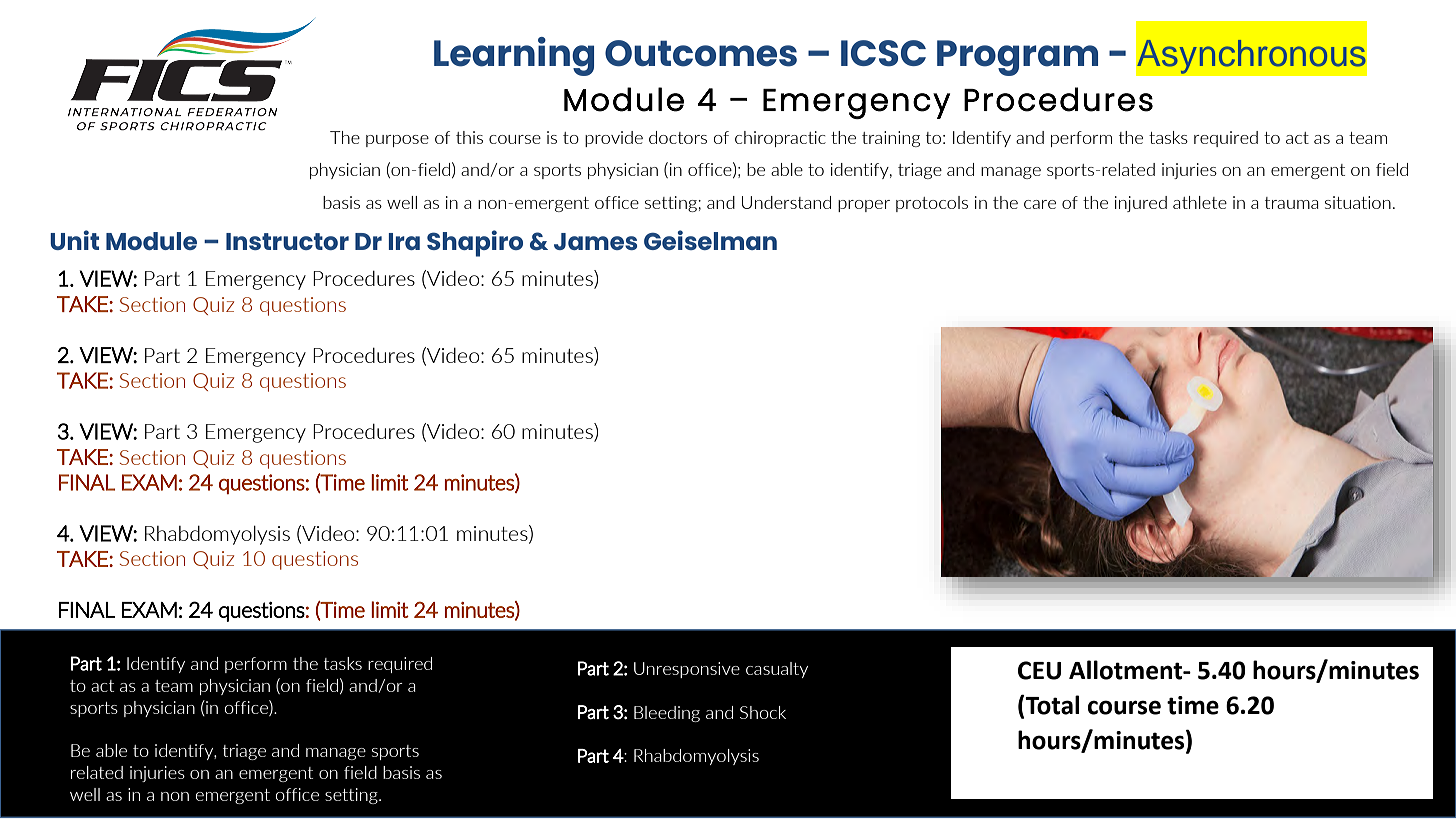 This image has height=819, width=1456. Describe the element at coordinates (514, 56) in the image. I see `Learning` at that location.
